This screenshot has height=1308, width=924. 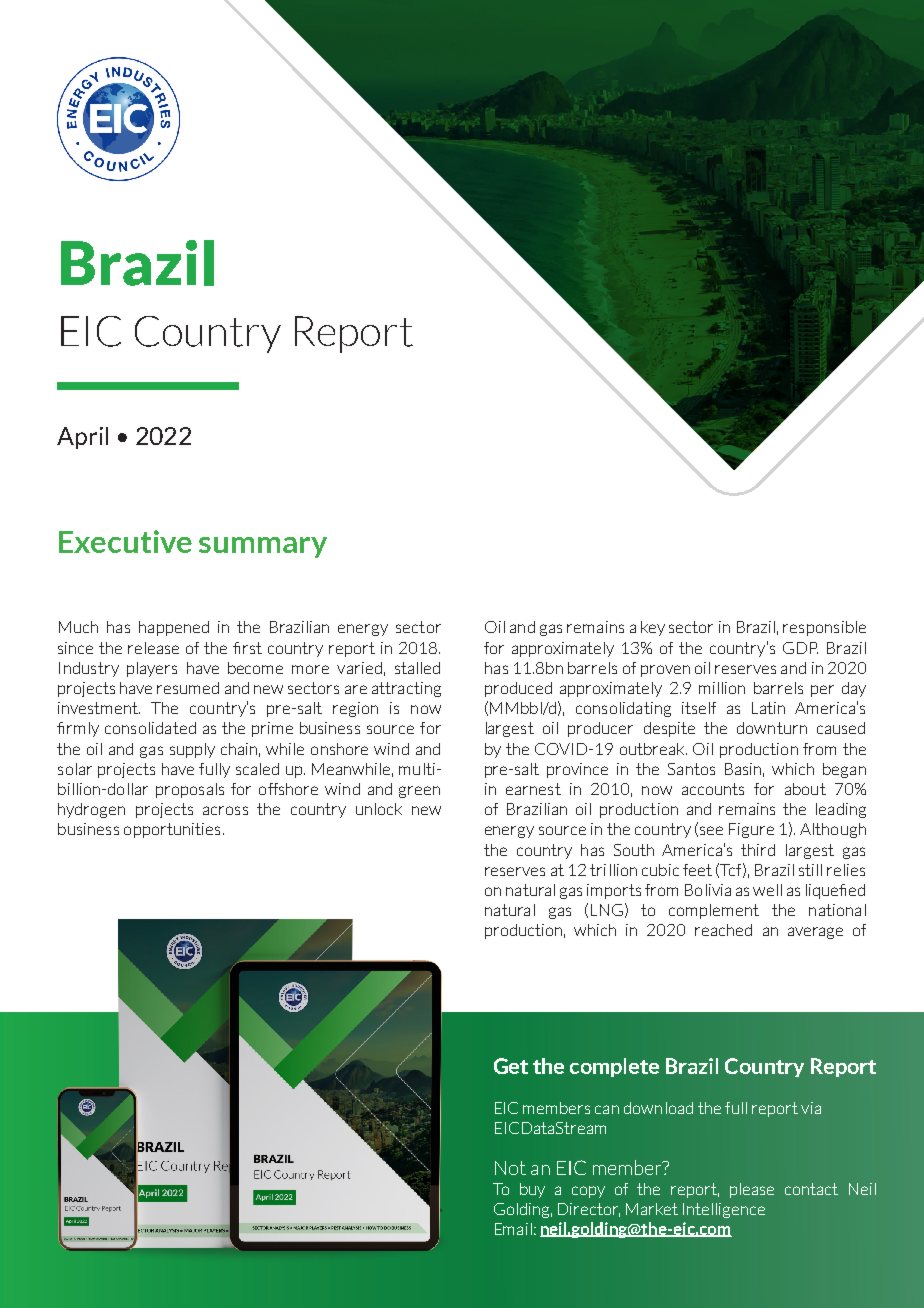 I want to click on April, so click(x=82, y=438).
